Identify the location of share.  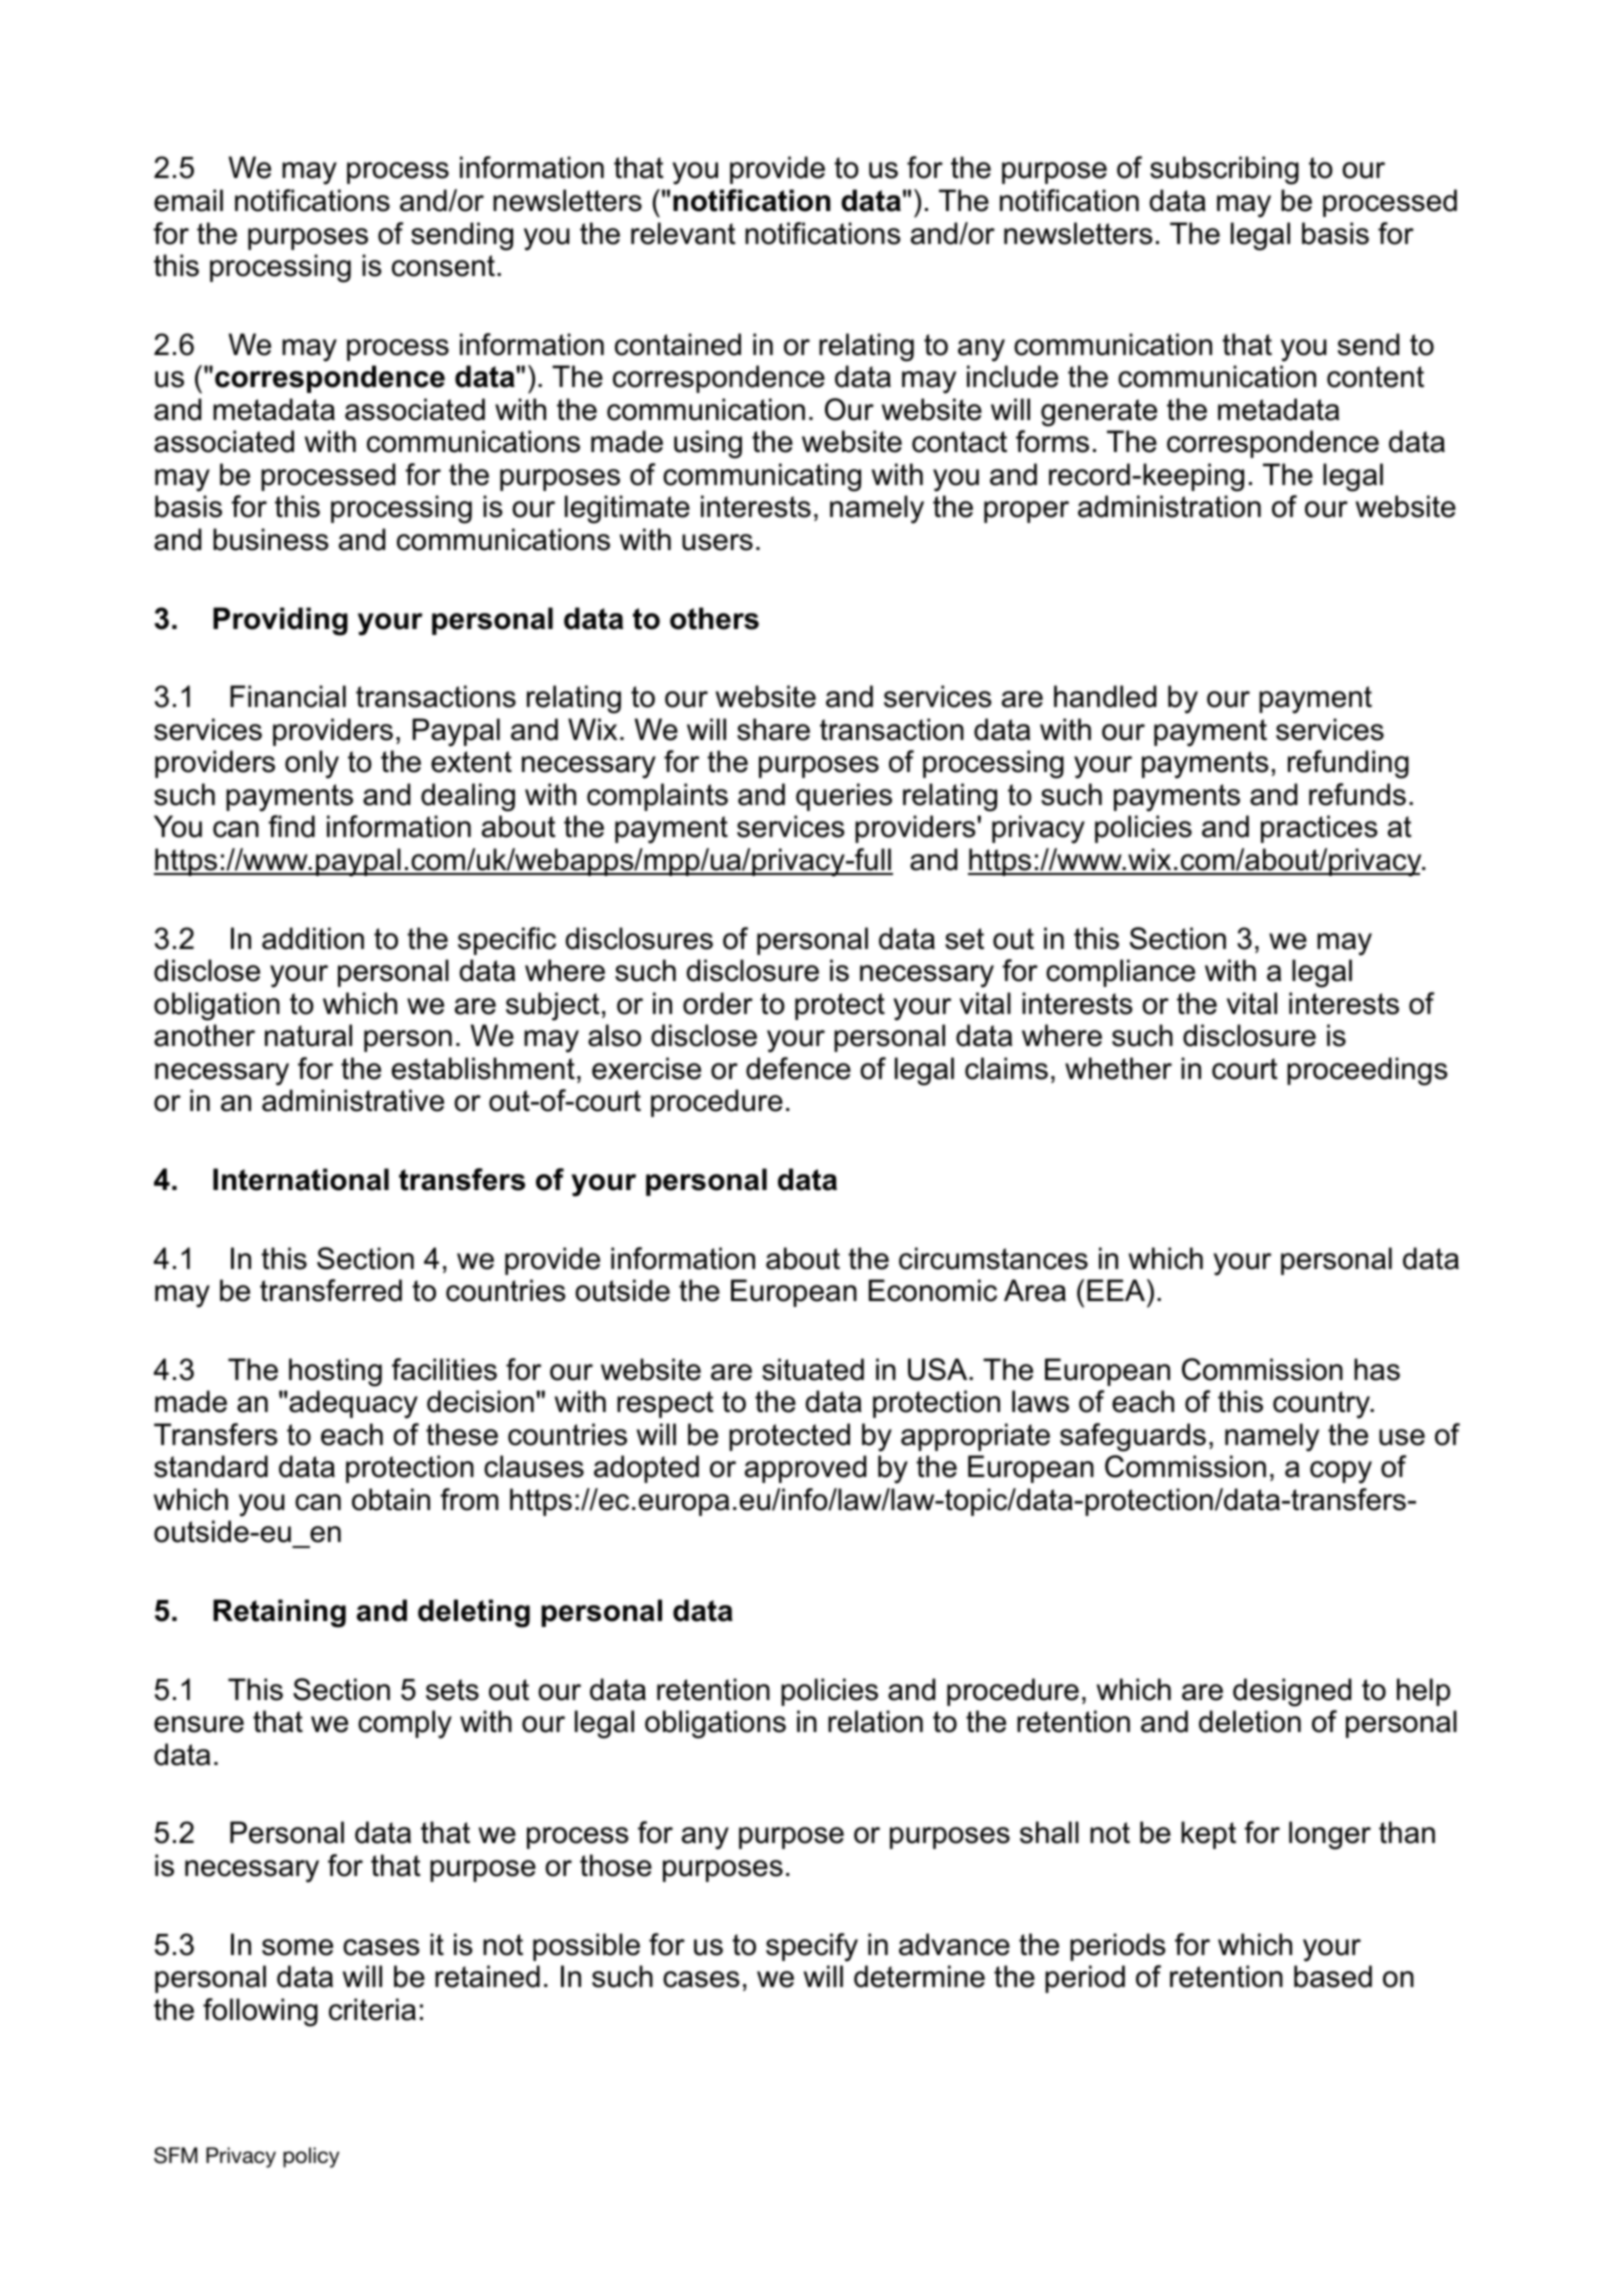
(773, 729).
